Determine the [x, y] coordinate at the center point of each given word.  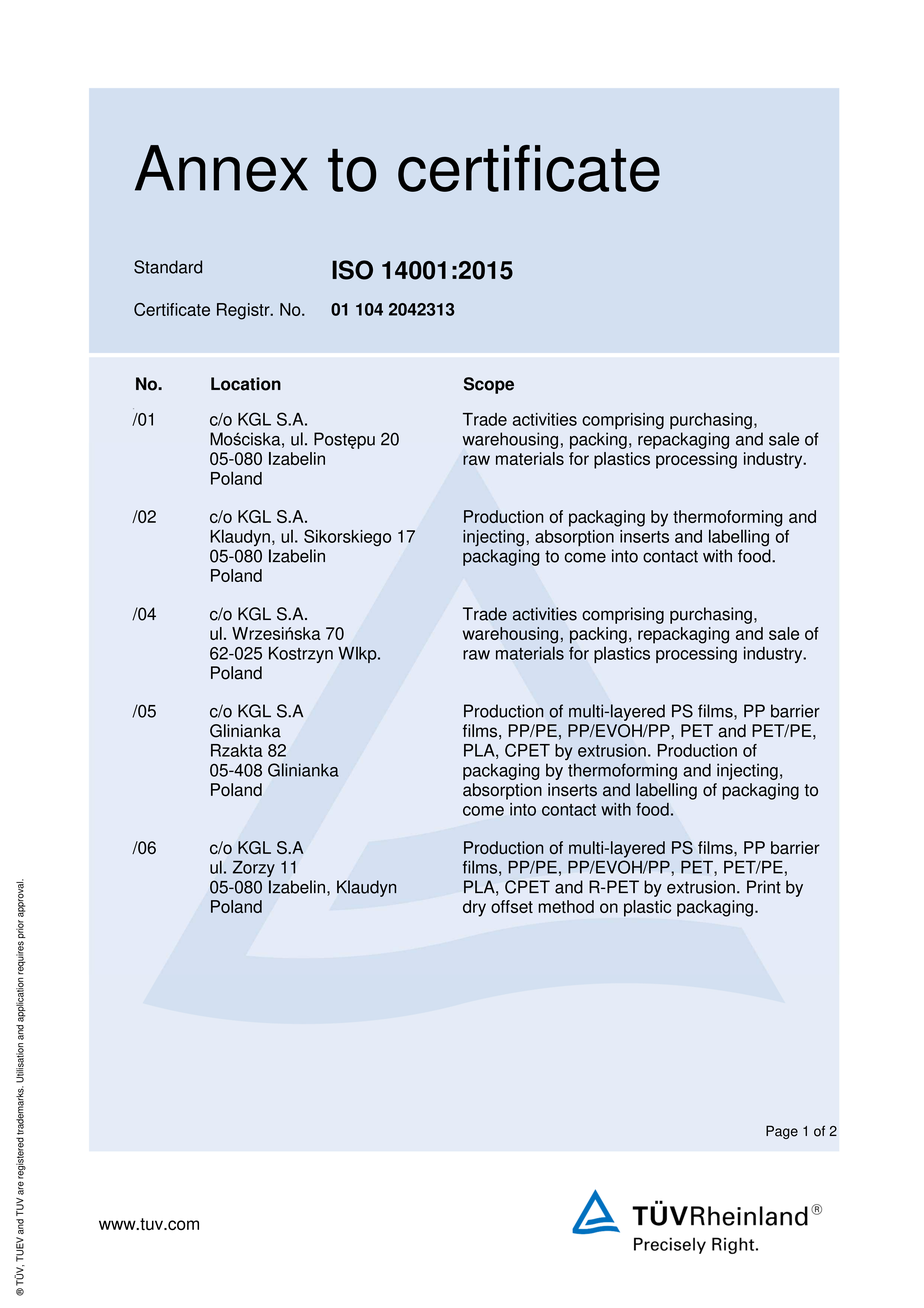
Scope [489, 385]
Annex [221, 168]
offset [512, 906]
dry [474, 908]
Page [782, 1132]
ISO [352, 270]
